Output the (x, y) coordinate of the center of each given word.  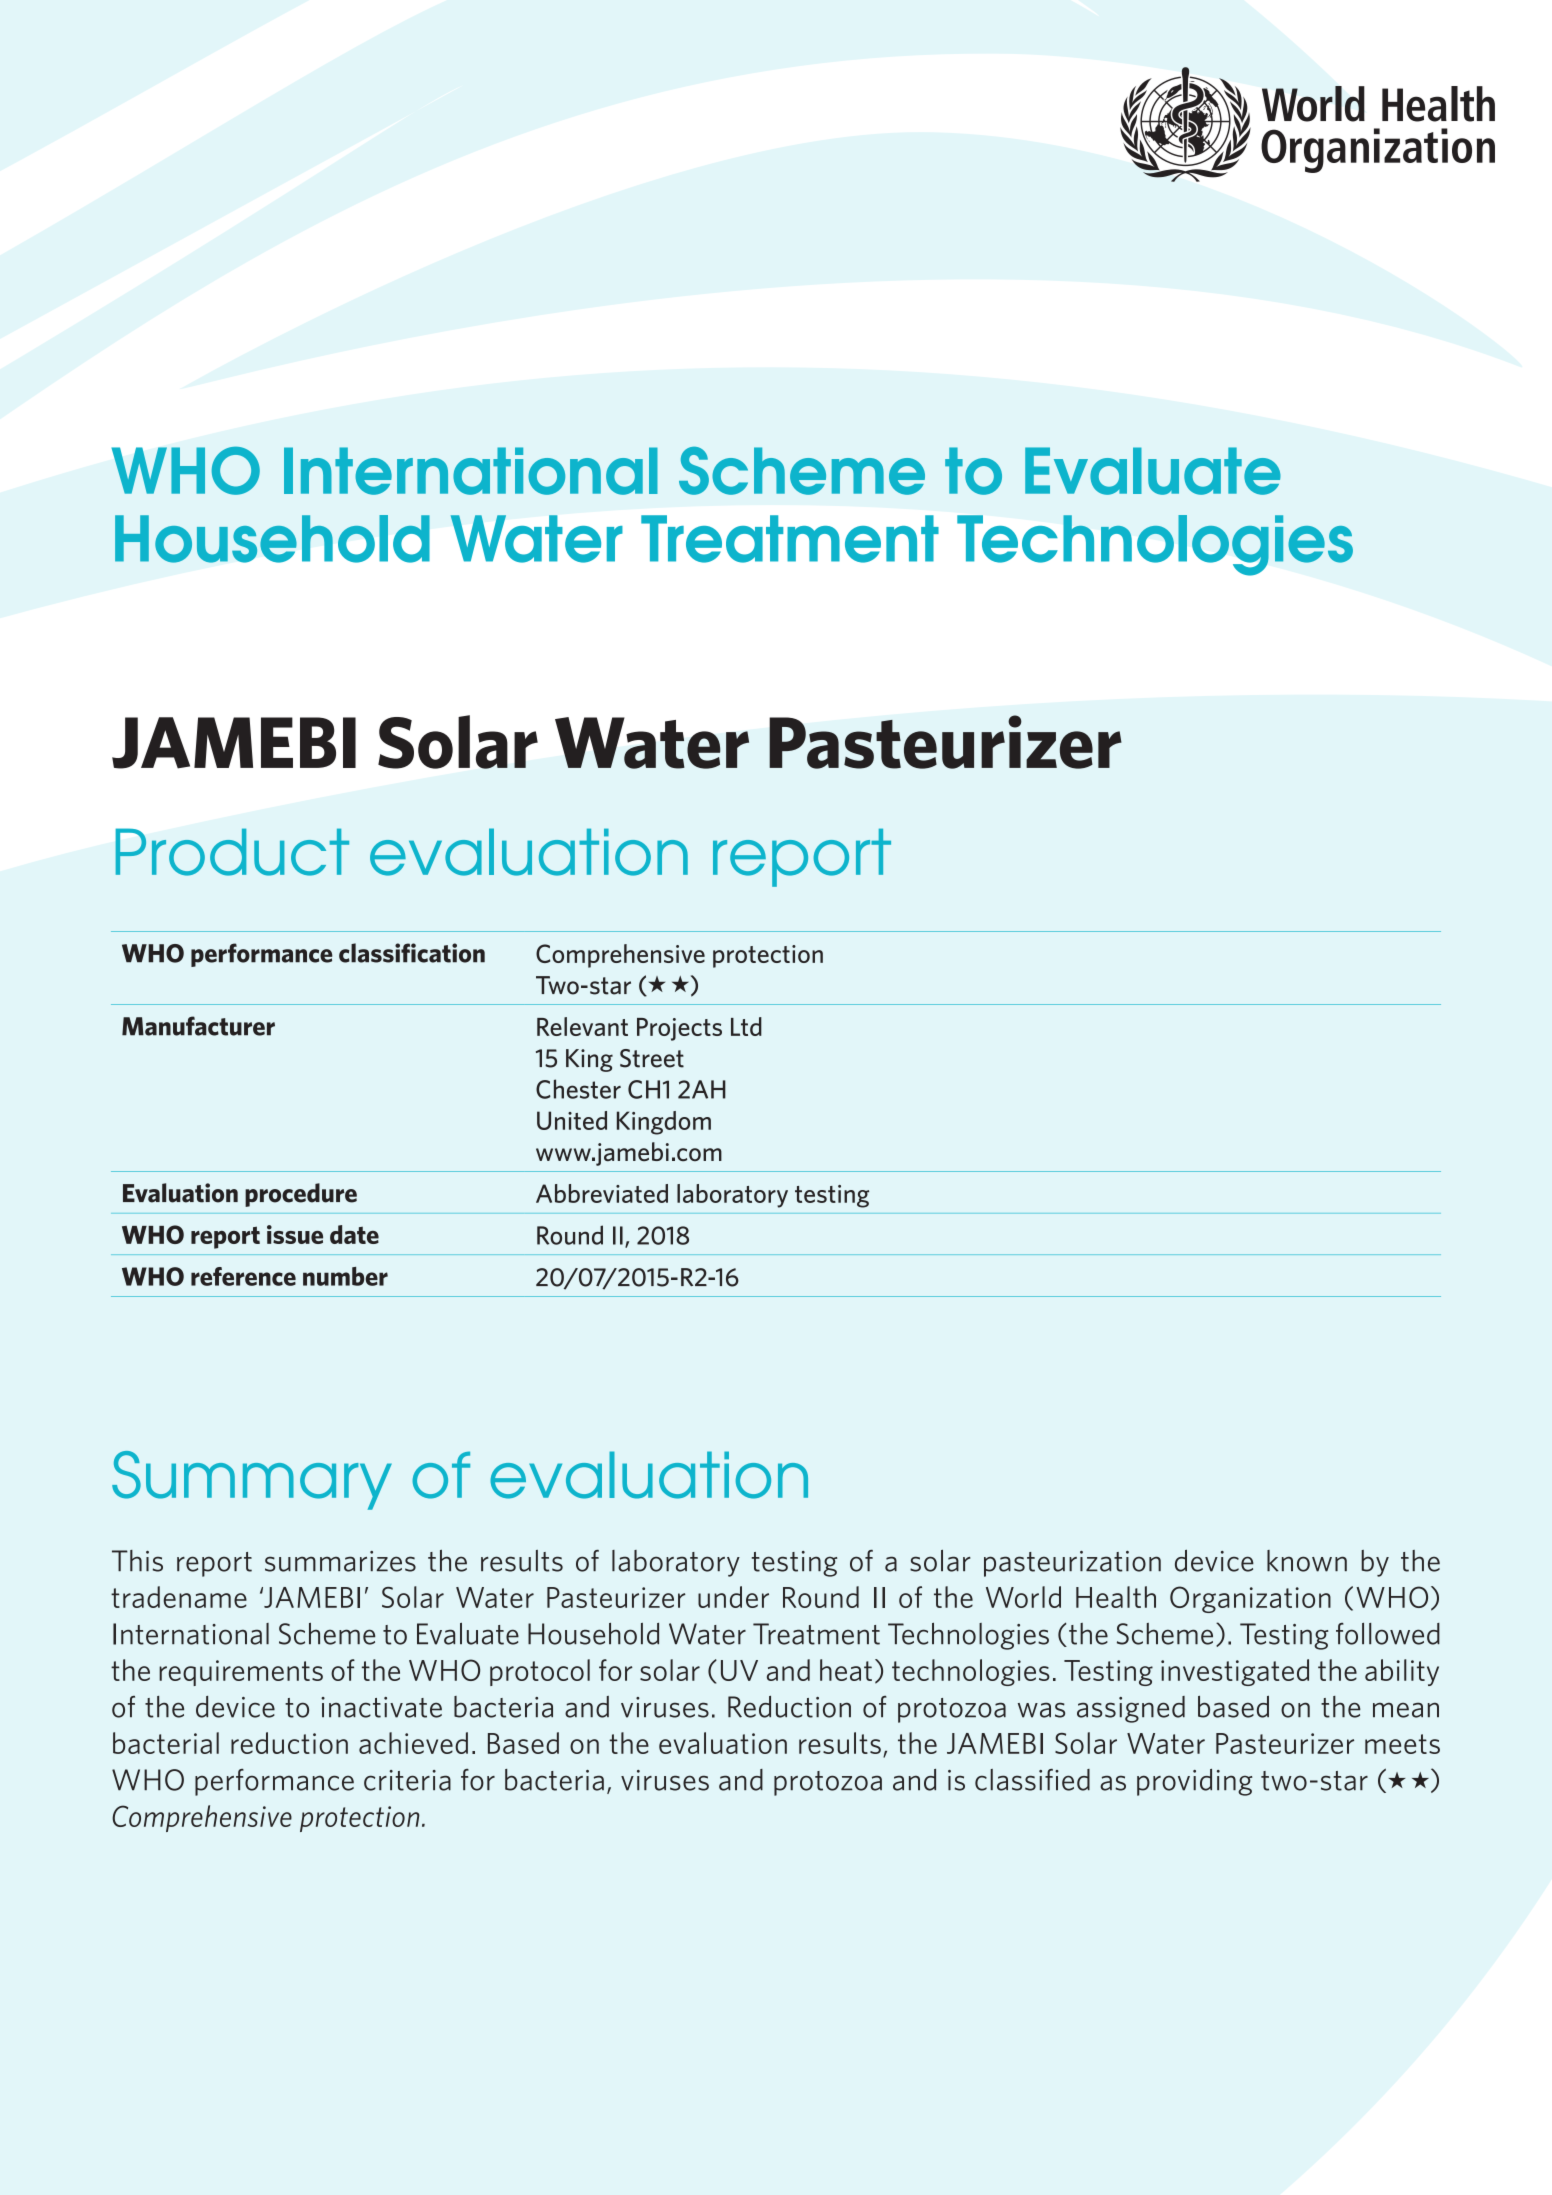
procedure (301, 1195)
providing (1194, 1782)
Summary (252, 1480)
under (733, 1597)
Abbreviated (602, 1193)
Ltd (746, 1026)
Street (652, 1058)
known (1307, 1561)
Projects (679, 1029)
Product (232, 852)
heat (846, 1670)
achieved (413, 1743)
